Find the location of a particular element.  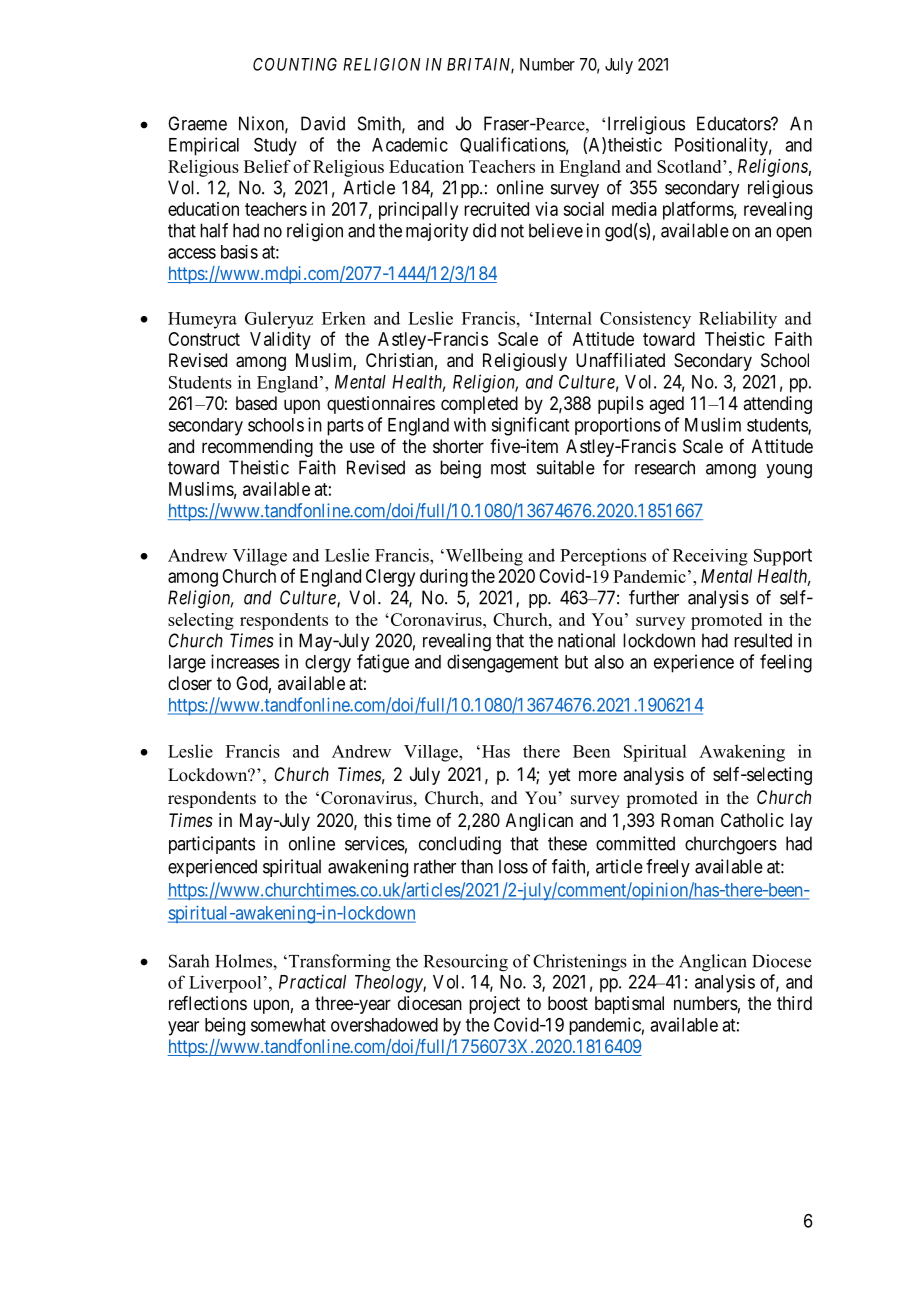

recommending is located at coordinates (257, 448).
